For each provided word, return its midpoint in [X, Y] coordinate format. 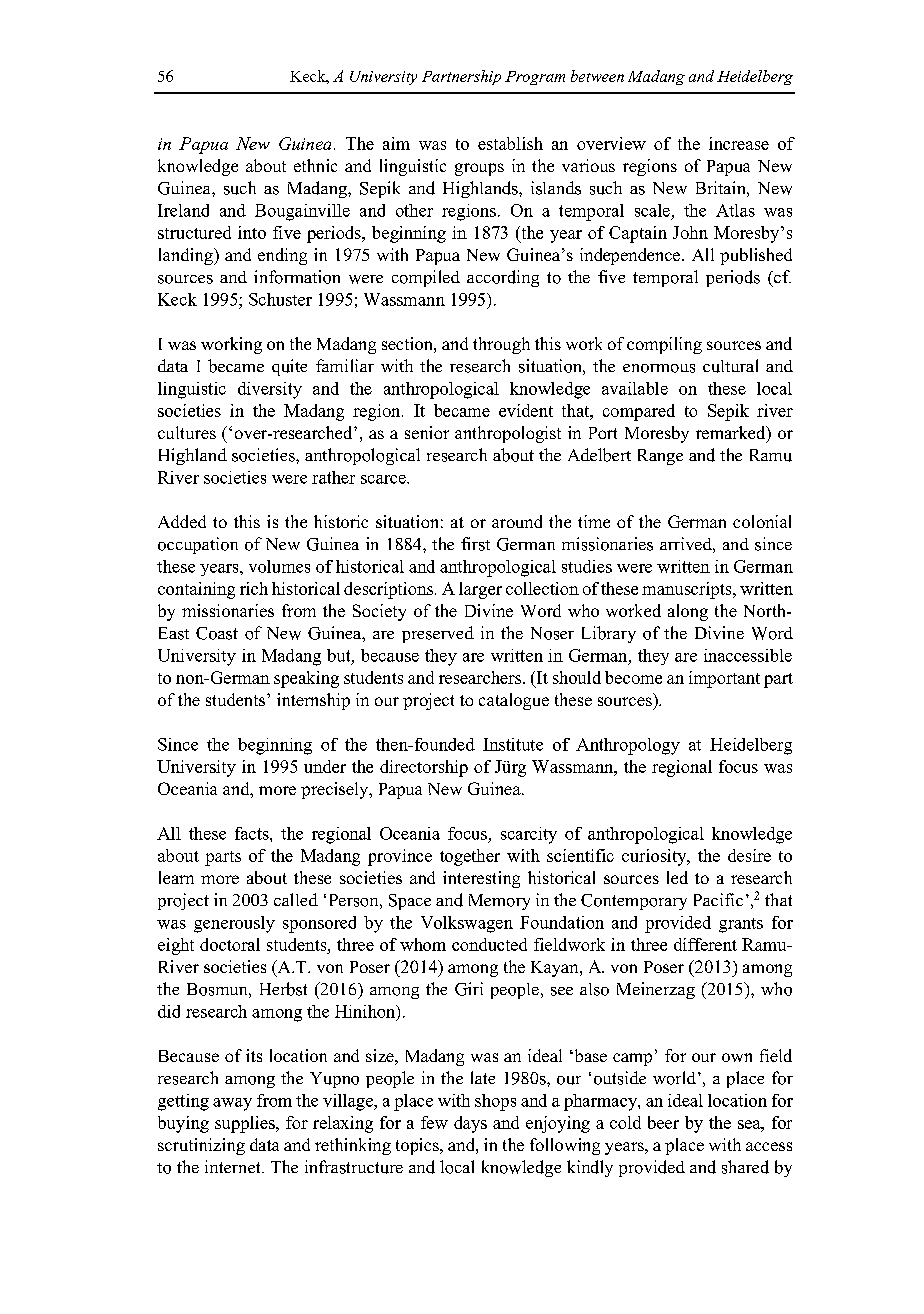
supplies [246, 1124]
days [470, 1124]
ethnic [315, 165]
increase [739, 143]
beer [663, 1122]
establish [510, 143]
